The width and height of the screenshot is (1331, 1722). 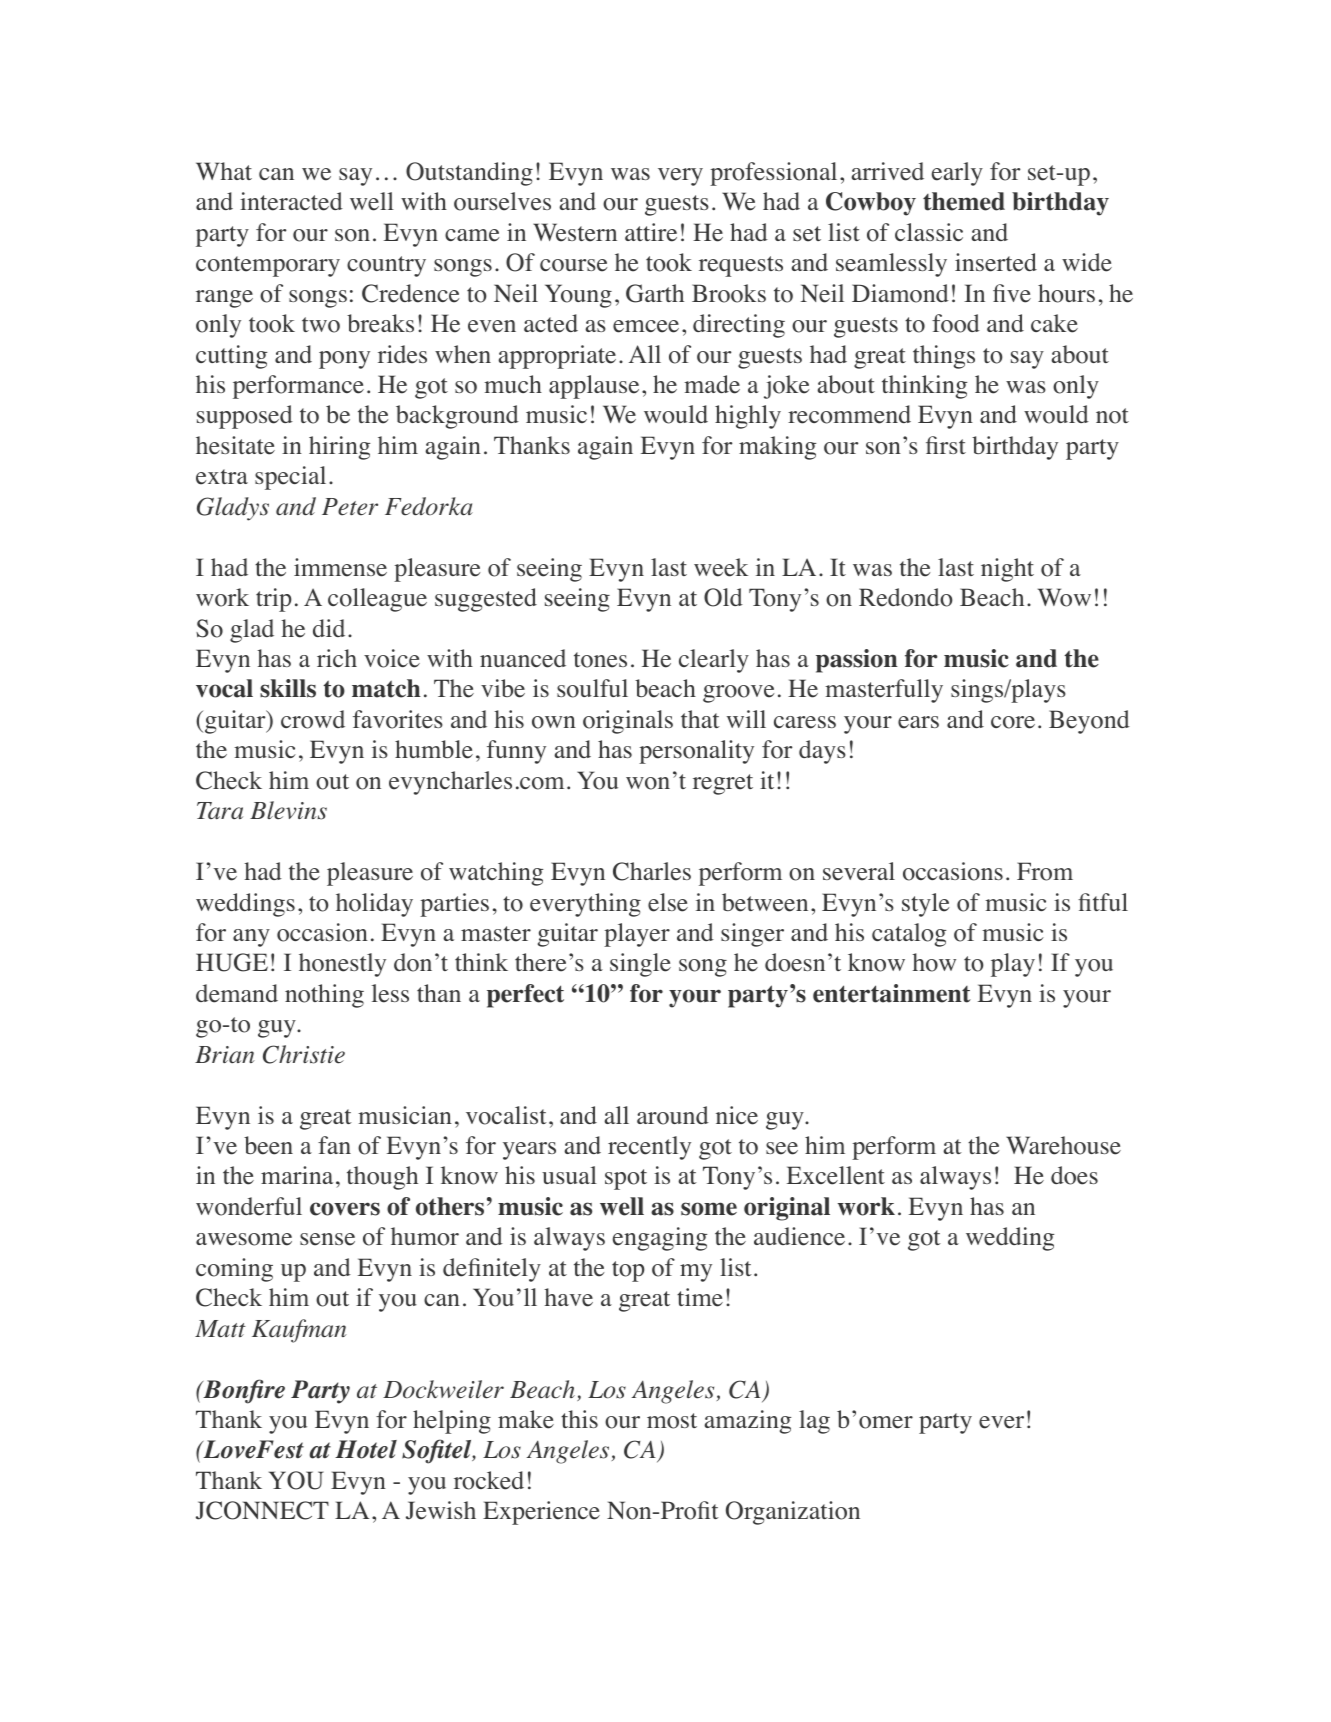 What do you see at coordinates (600, 660) in the screenshot?
I see `tones` at bounding box center [600, 660].
